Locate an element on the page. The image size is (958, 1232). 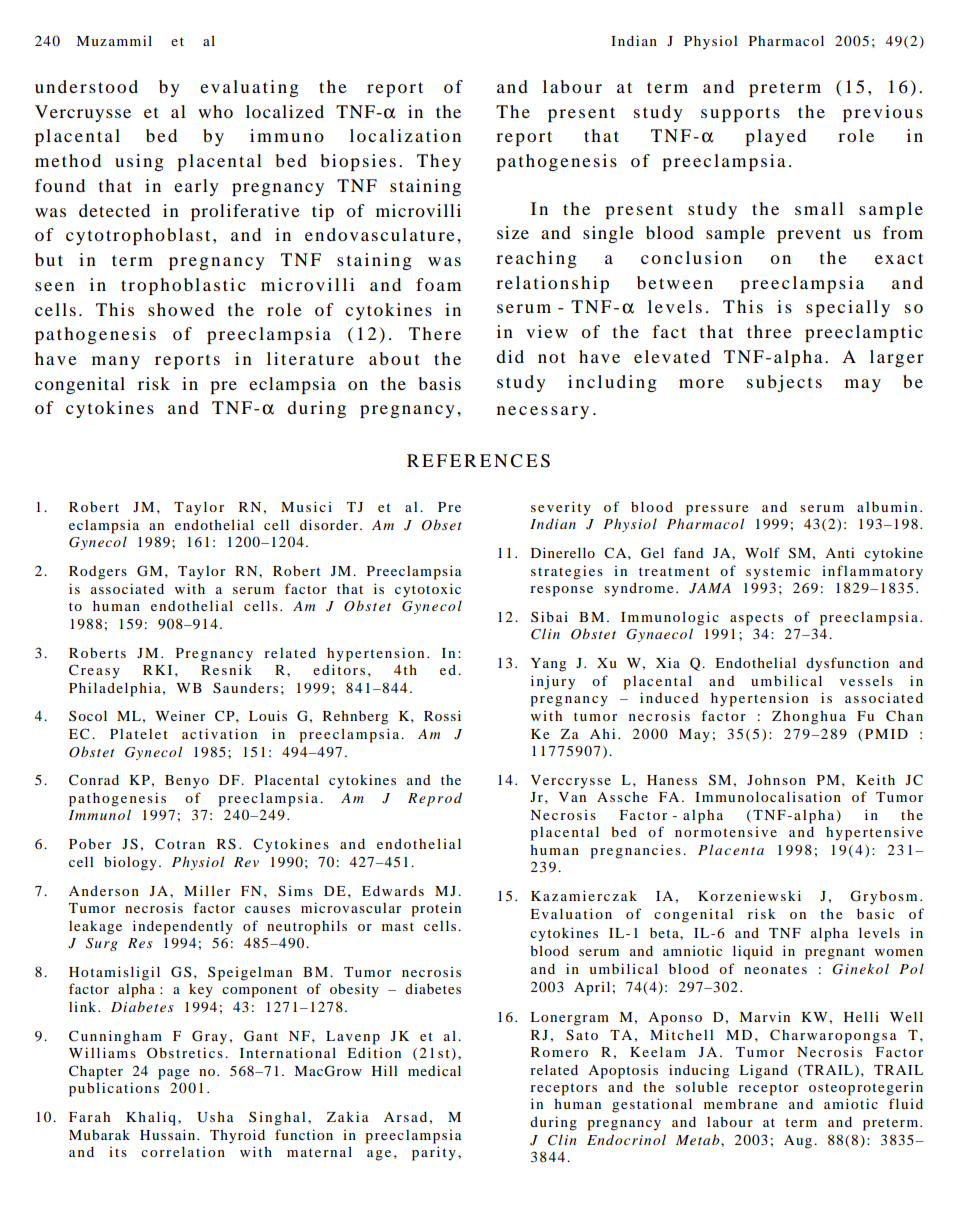
parity is located at coordinates (434, 1153).
